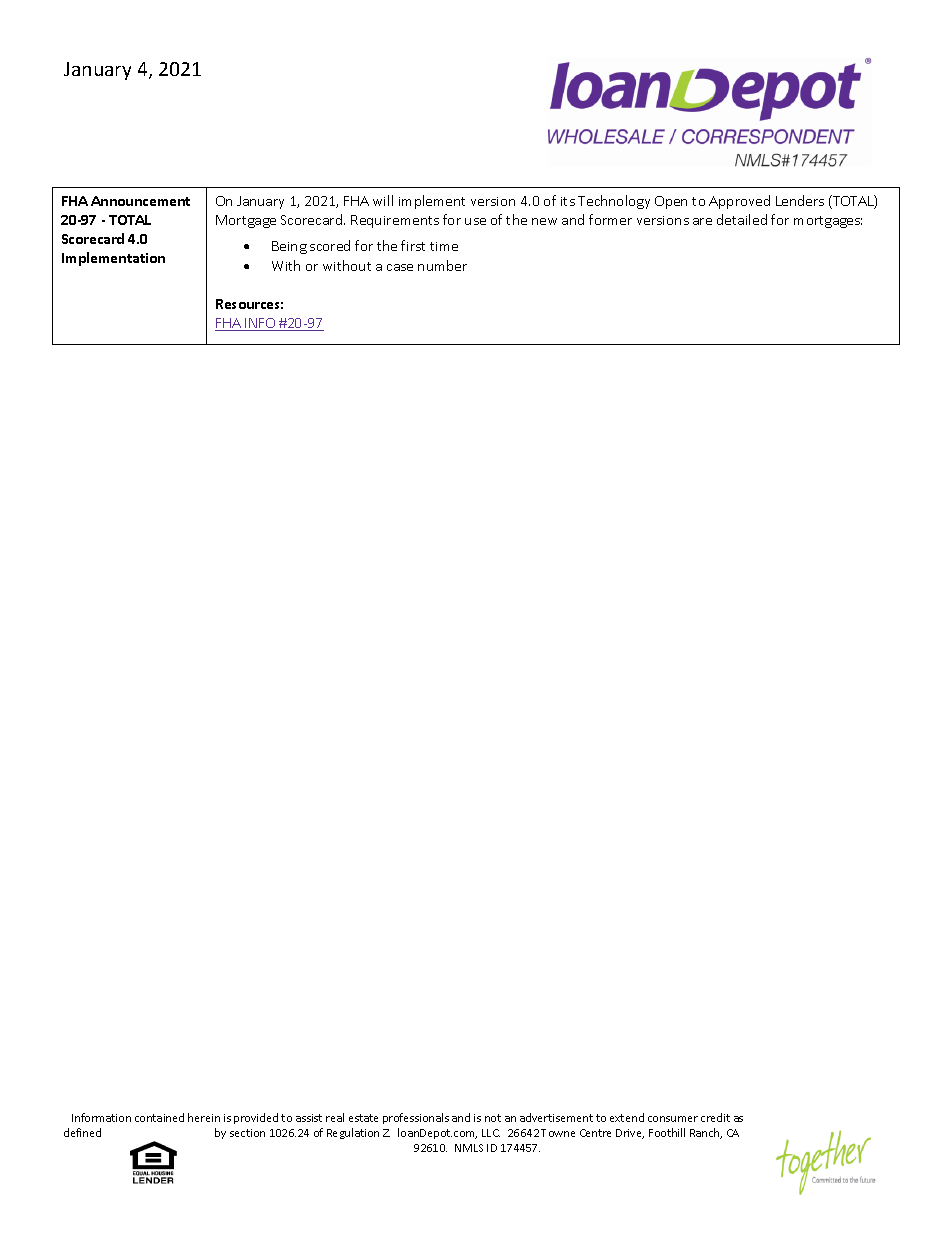 Image resolution: width=952 pixels, height=1233 pixels. What do you see at coordinates (673, 1119) in the document?
I see `consumer` at bounding box center [673, 1119].
